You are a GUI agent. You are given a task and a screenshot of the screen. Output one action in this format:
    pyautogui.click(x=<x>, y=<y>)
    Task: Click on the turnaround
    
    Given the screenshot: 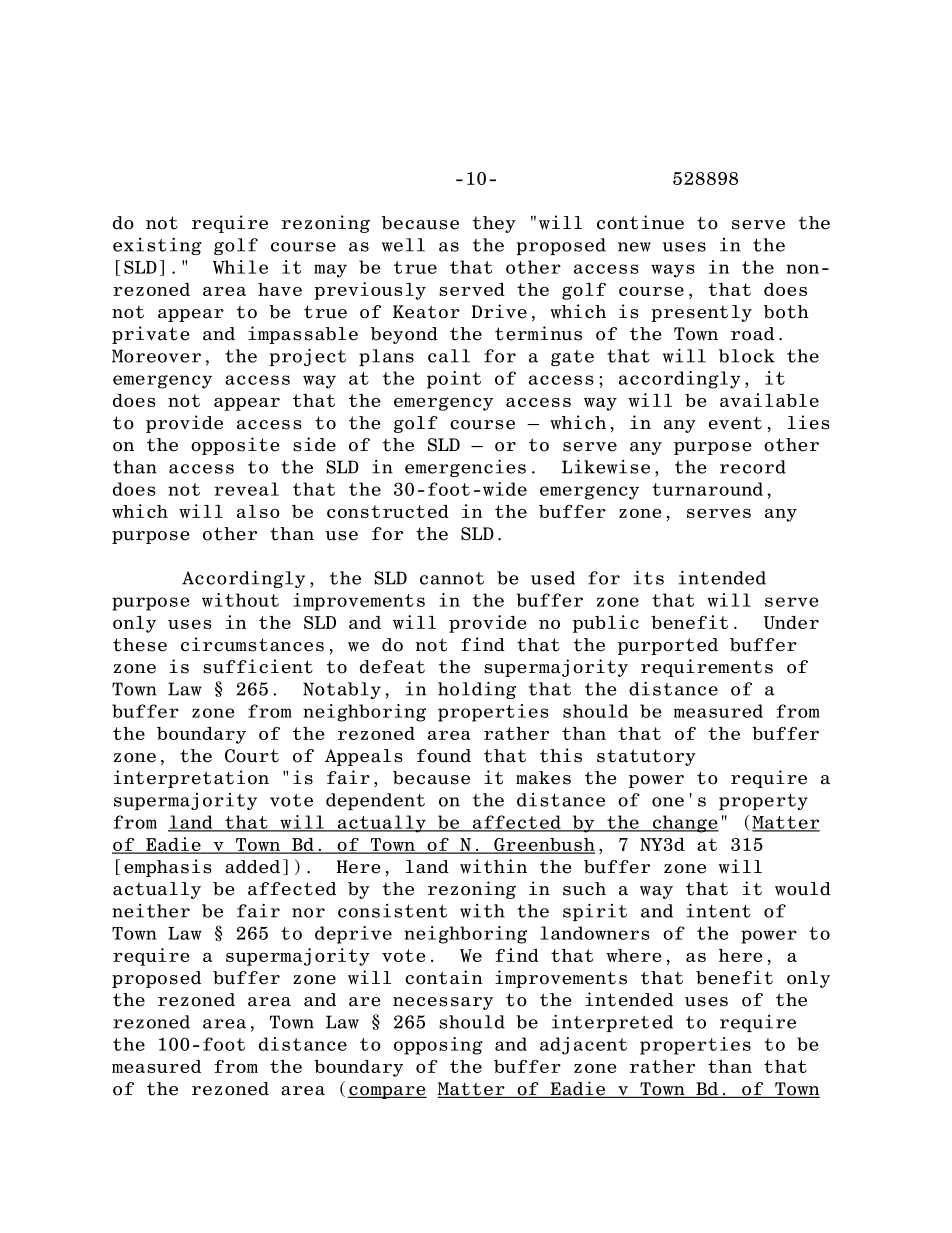 What is the action you would take?
    pyautogui.click(x=707, y=489)
